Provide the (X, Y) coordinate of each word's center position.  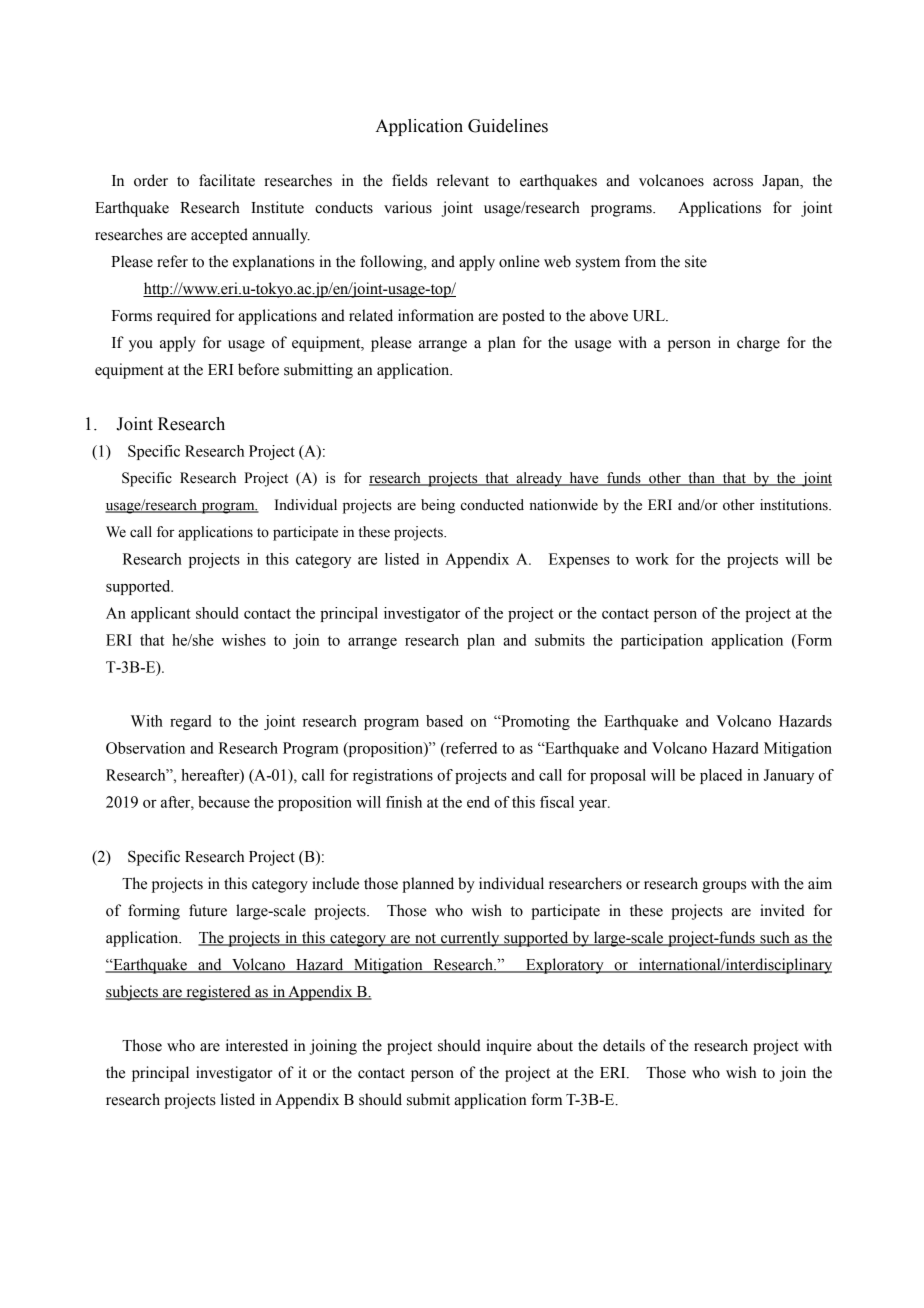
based (444, 721)
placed (721, 776)
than (701, 479)
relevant (463, 180)
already (539, 479)
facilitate (227, 180)
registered (218, 993)
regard (190, 722)
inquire (509, 1047)
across (733, 182)
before (258, 369)
